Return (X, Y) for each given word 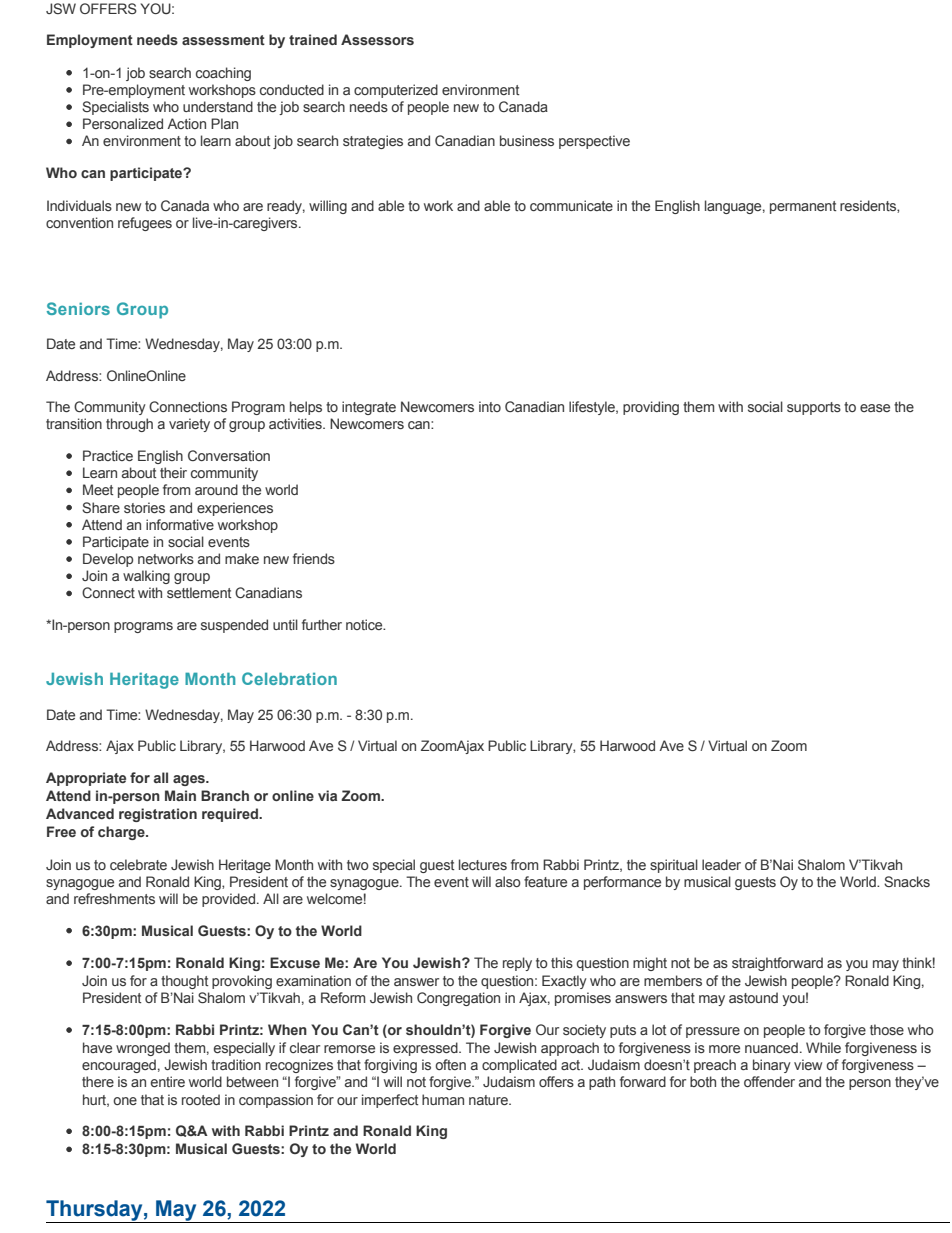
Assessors (377, 39)
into (490, 406)
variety (189, 425)
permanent (803, 207)
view (808, 1064)
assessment (223, 40)
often (450, 1064)
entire (168, 1081)
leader (721, 864)
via (327, 795)
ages (190, 780)
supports (814, 408)
